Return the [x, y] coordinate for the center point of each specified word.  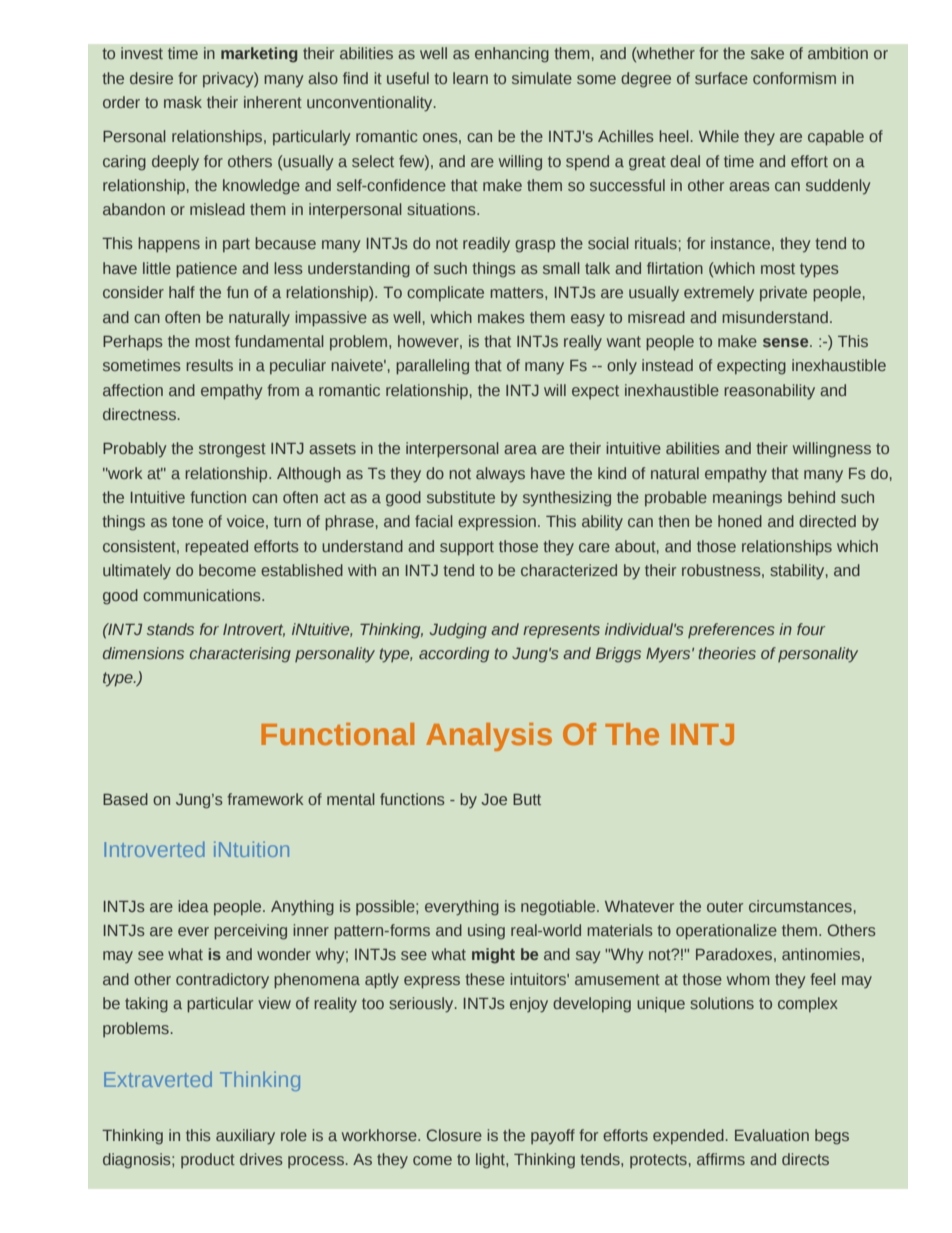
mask [183, 102]
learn [470, 78]
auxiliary [245, 1137]
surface [721, 78]
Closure [454, 1135]
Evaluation [772, 1135]
